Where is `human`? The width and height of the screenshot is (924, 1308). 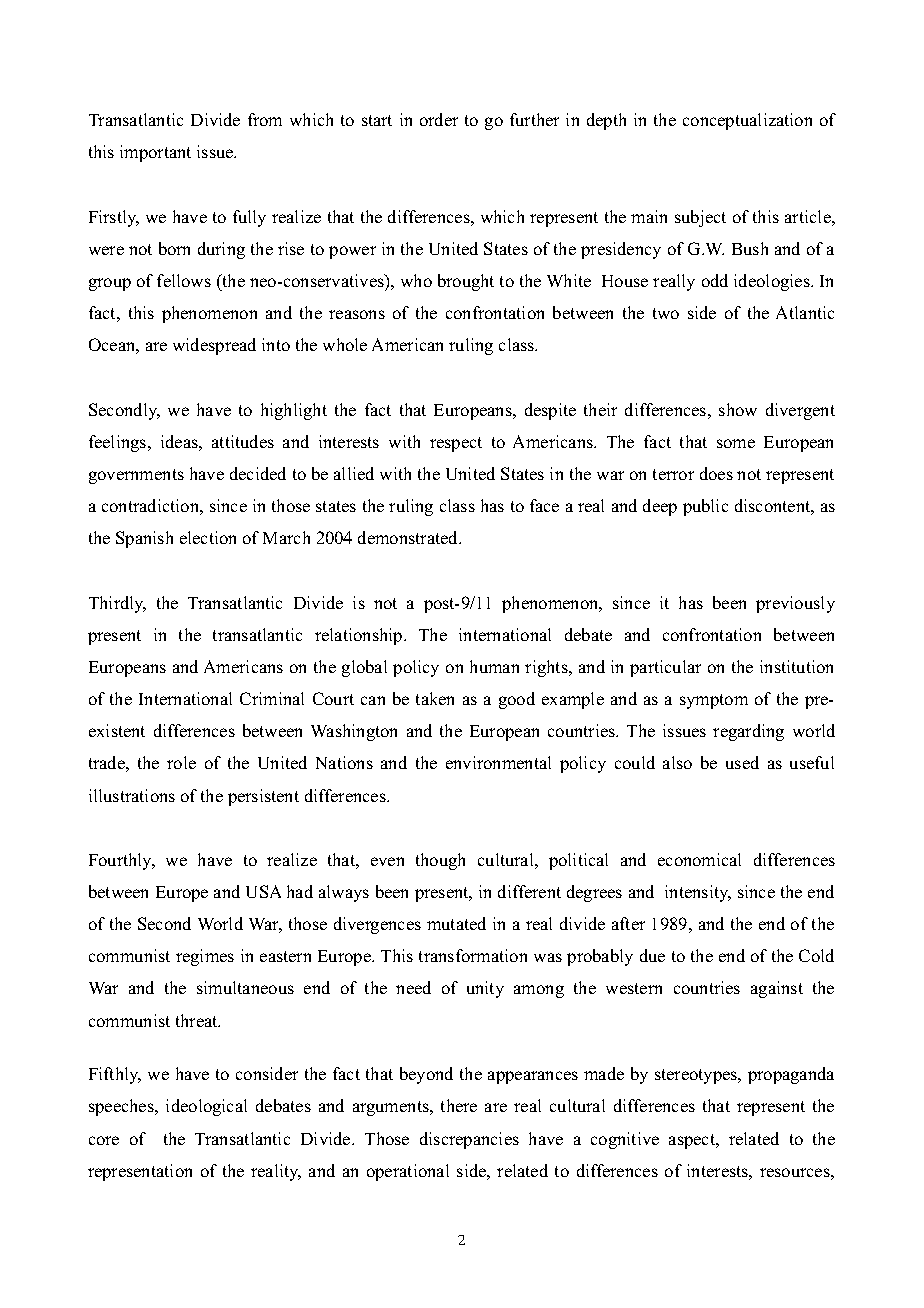
human is located at coordinates (494, 666).
